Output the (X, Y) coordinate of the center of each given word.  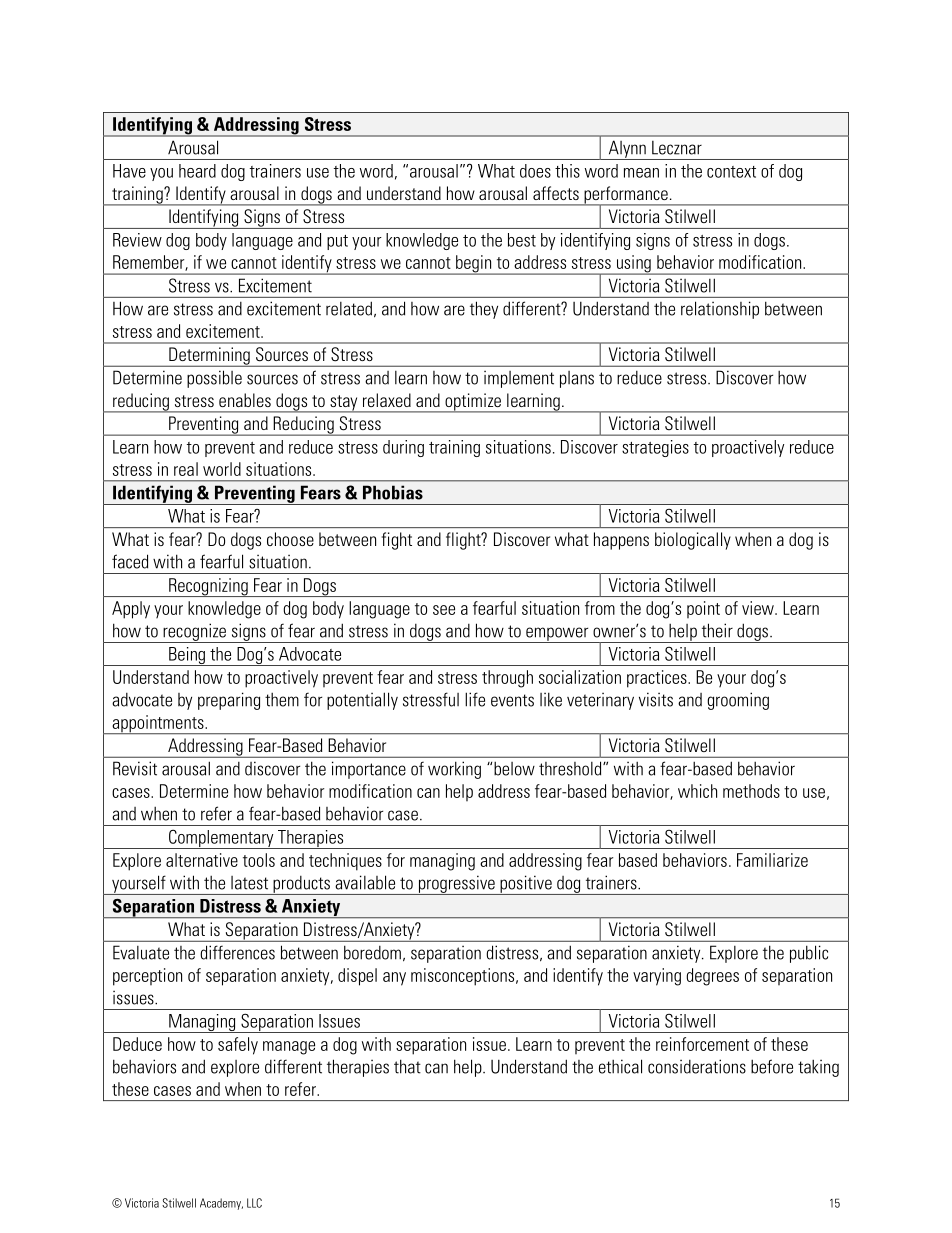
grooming (738, 701)
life (475, 699)
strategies (655, 448)
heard (197, 171)
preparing (229, 701)
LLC (254, 1203)
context (731, 172)
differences (237, 952)
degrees (712, 977)
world (222, 469)
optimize (473, 403)
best (522, 240)
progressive (456, 885)
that (407, 1066)
